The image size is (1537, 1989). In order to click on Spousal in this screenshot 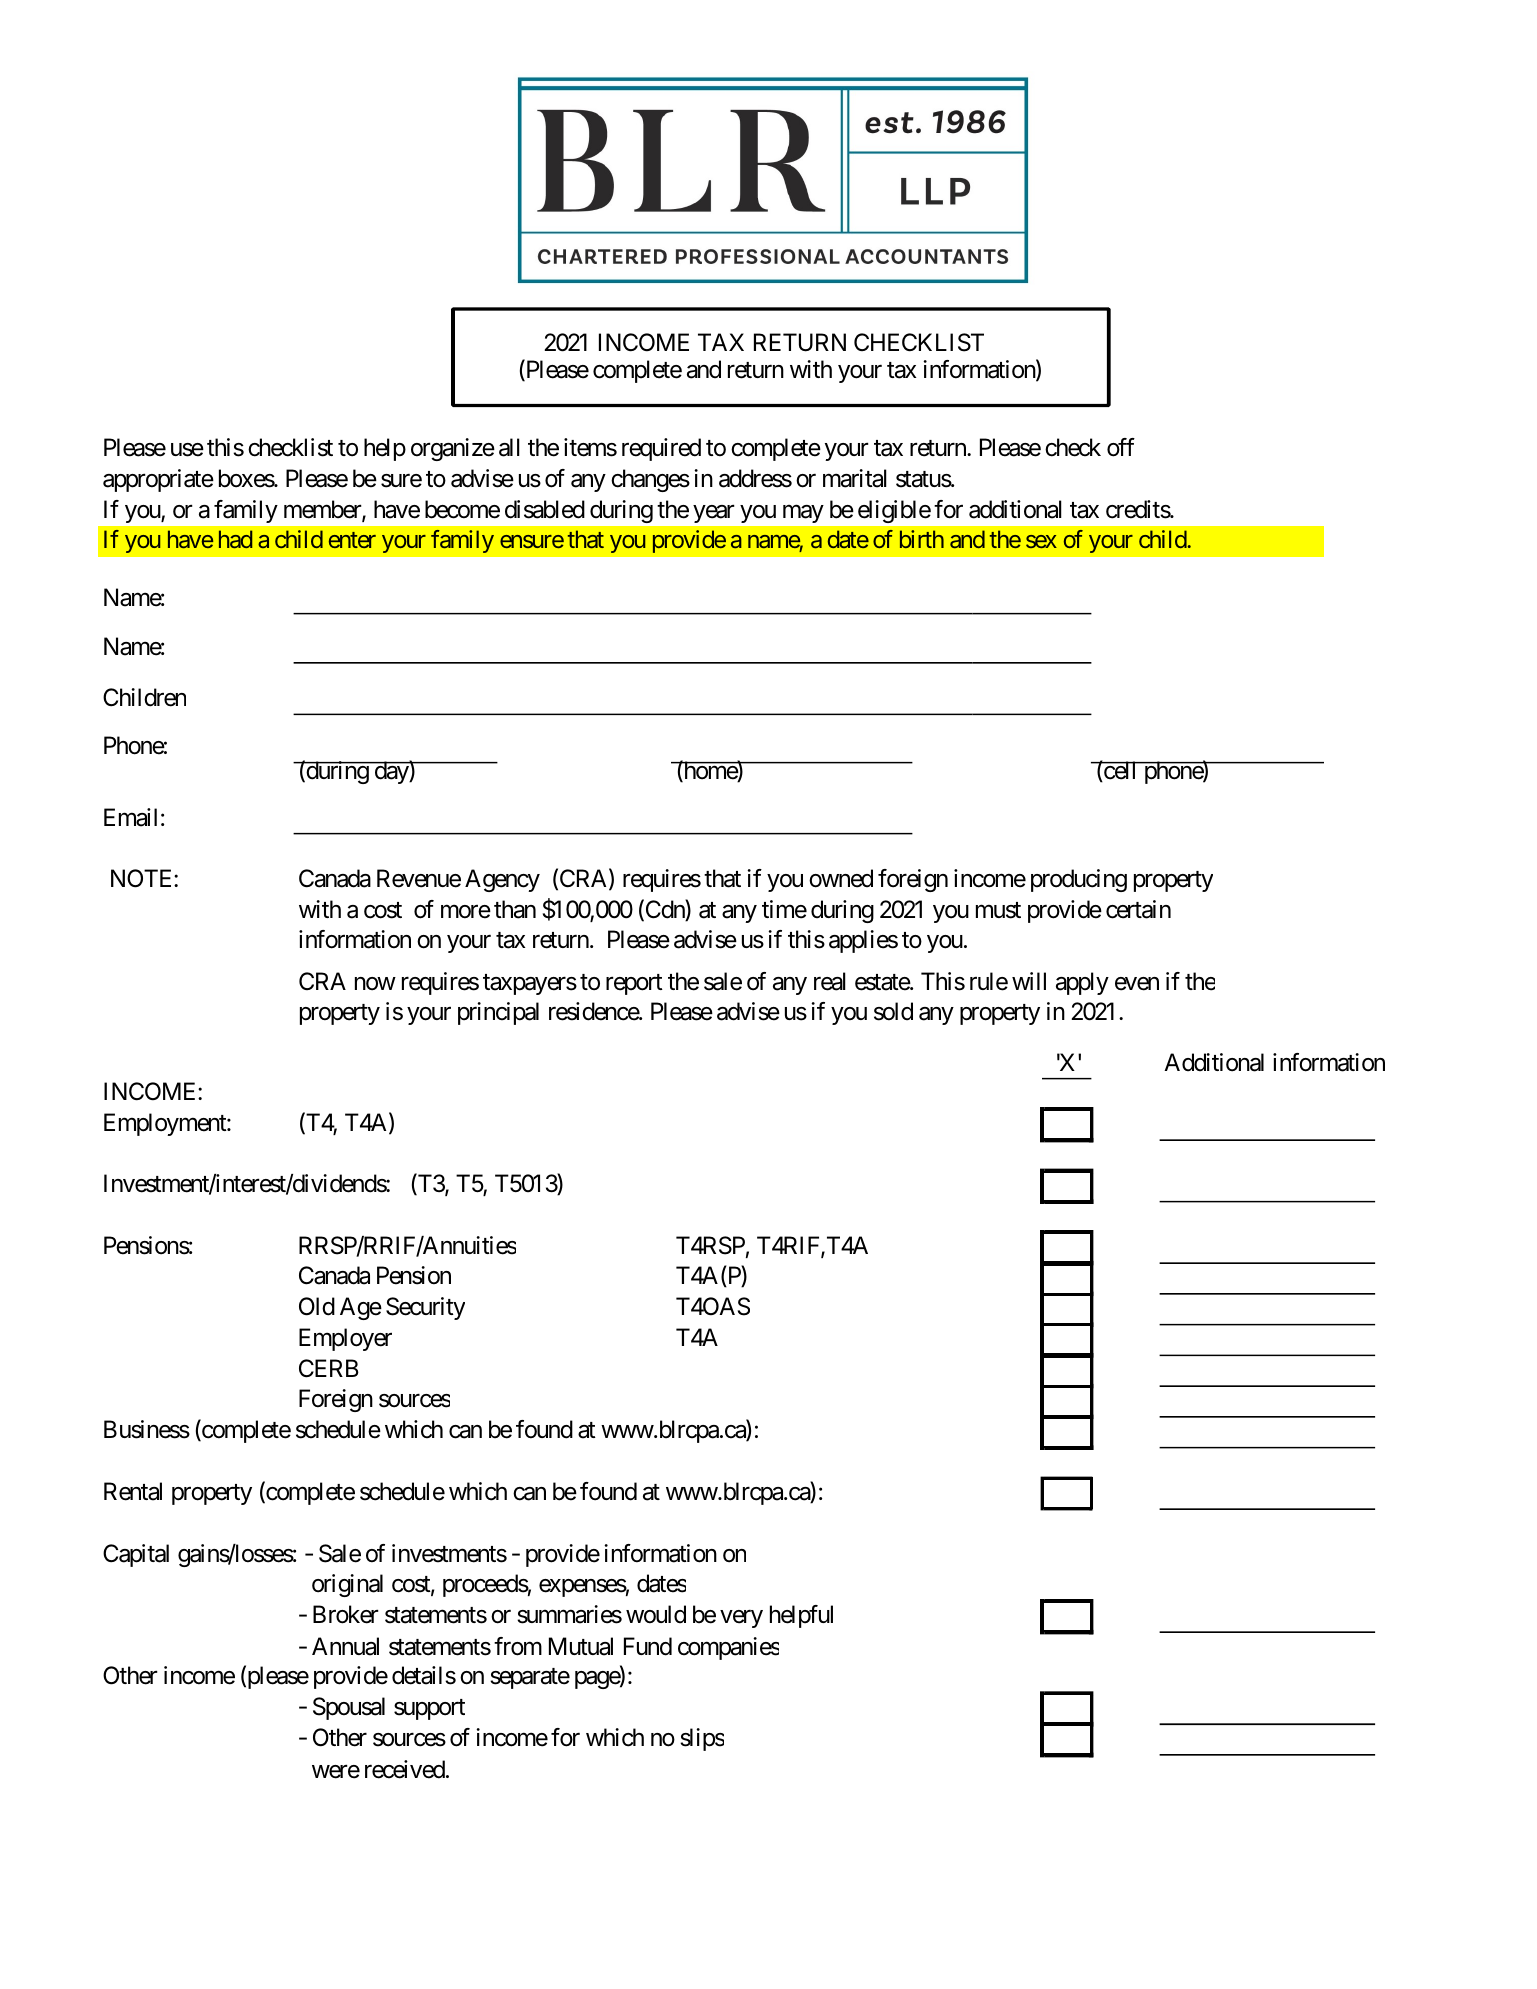, I will do `click(349, 1708)`.
